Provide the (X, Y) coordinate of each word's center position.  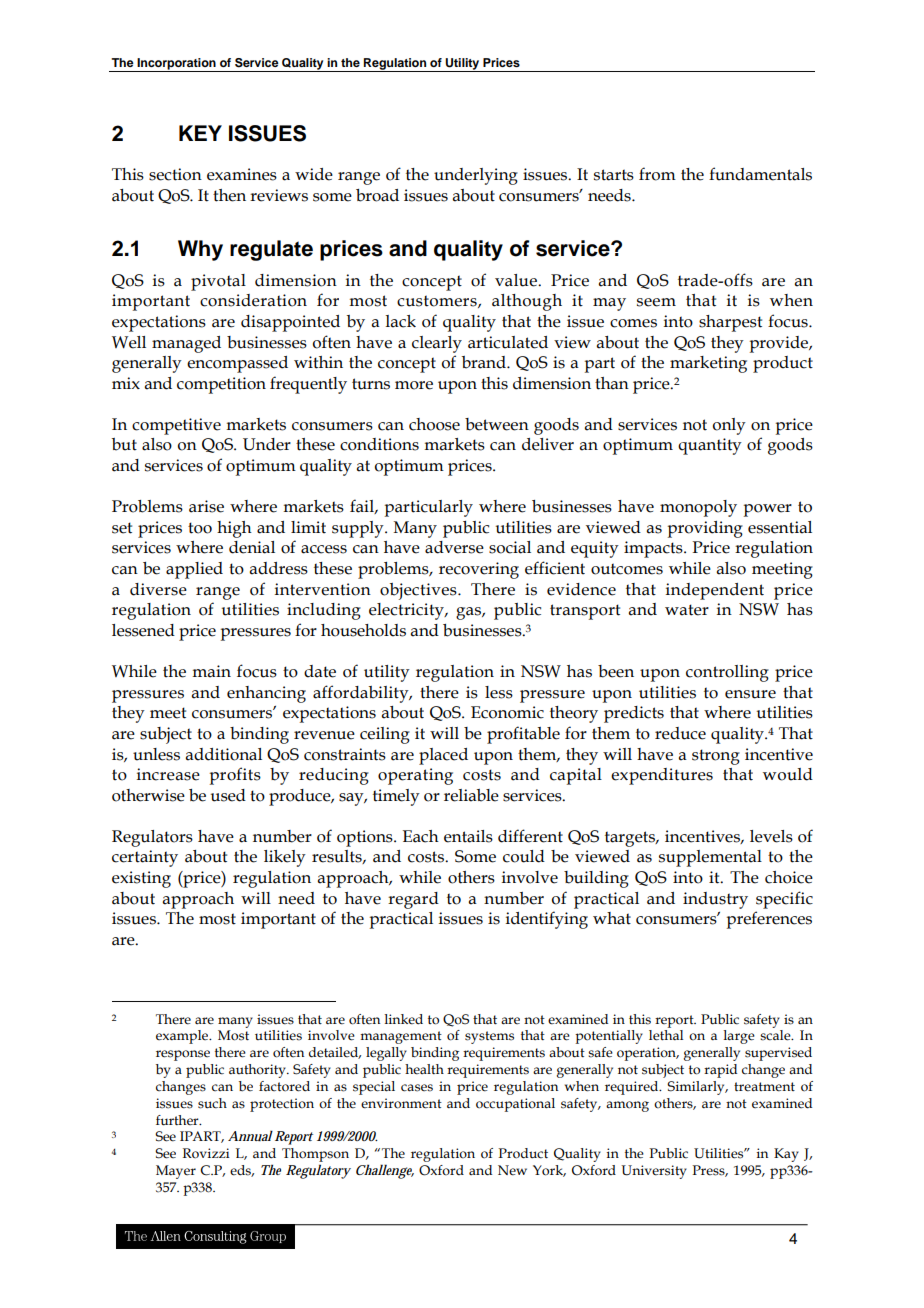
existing (141, 879)
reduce (680, 733)
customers (438, 301)
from (657, 174)
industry (715, 900)
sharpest (730, 323)
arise (206, 506)
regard (413, 900)
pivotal (218, 282)
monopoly (698, 508)
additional (224, 754)
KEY (200, 133)
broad (377, 195)
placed (443, 756)
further (178, 1120)
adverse (454, 547)
